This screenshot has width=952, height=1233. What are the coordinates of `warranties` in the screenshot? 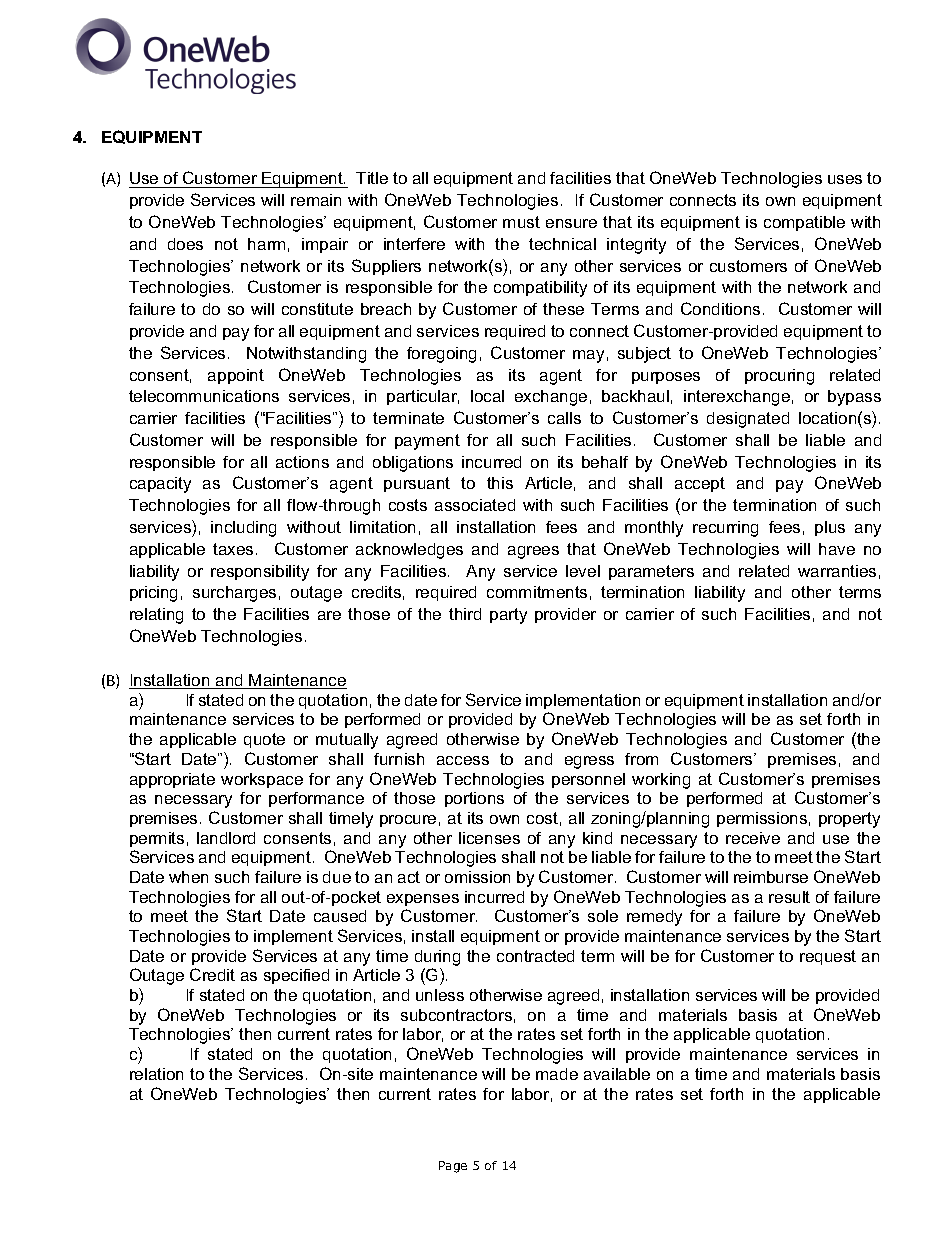 It's located at (837, 571).
